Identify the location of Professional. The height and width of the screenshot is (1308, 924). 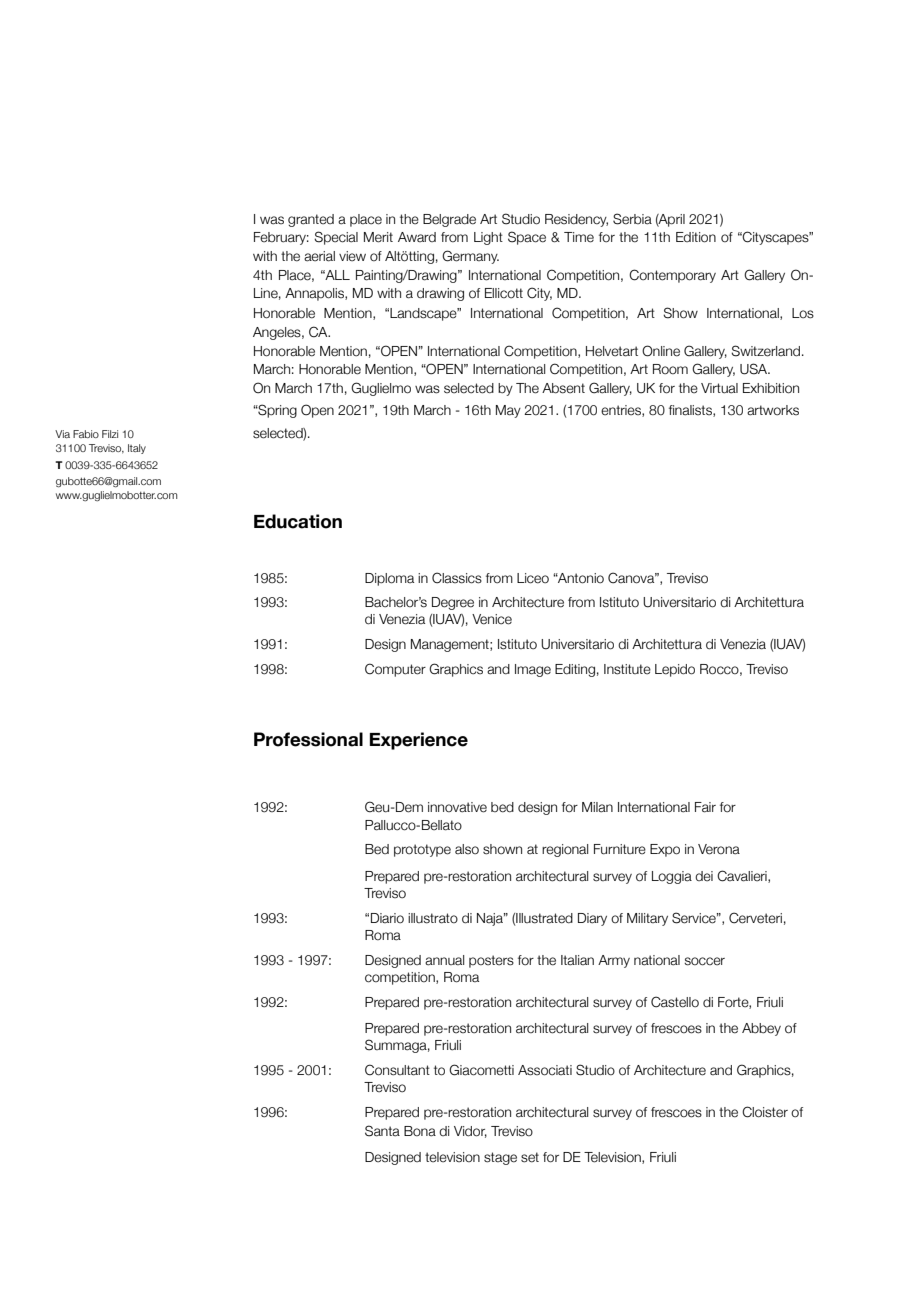
(308, 739).
